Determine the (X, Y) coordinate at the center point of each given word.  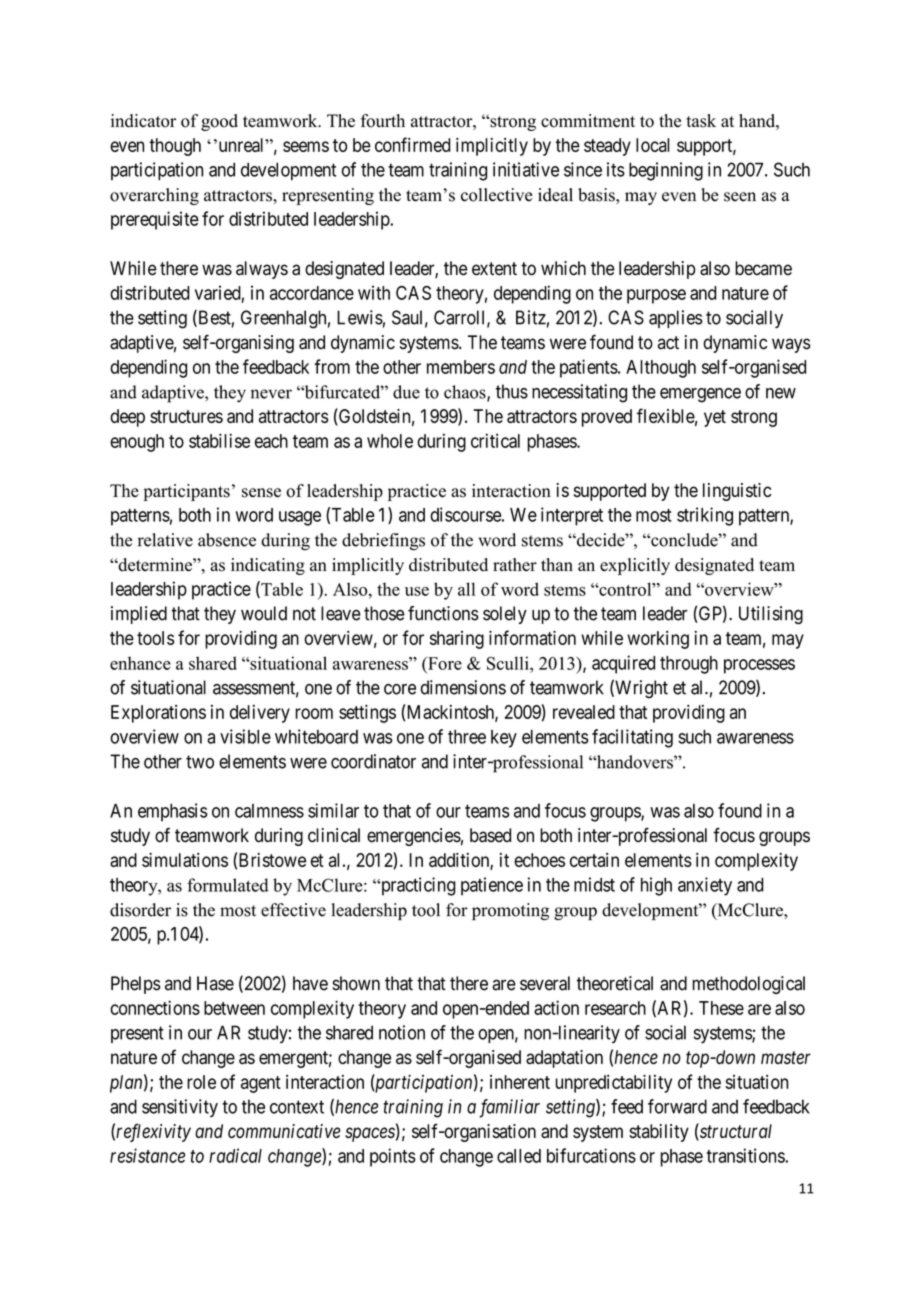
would (264, 613)
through (689, 665)
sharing (457, 640)
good (219, 122)
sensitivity (180, 1108)
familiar (509, 1108)
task (701, 121)
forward (677, 1106)
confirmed (413, 144)
